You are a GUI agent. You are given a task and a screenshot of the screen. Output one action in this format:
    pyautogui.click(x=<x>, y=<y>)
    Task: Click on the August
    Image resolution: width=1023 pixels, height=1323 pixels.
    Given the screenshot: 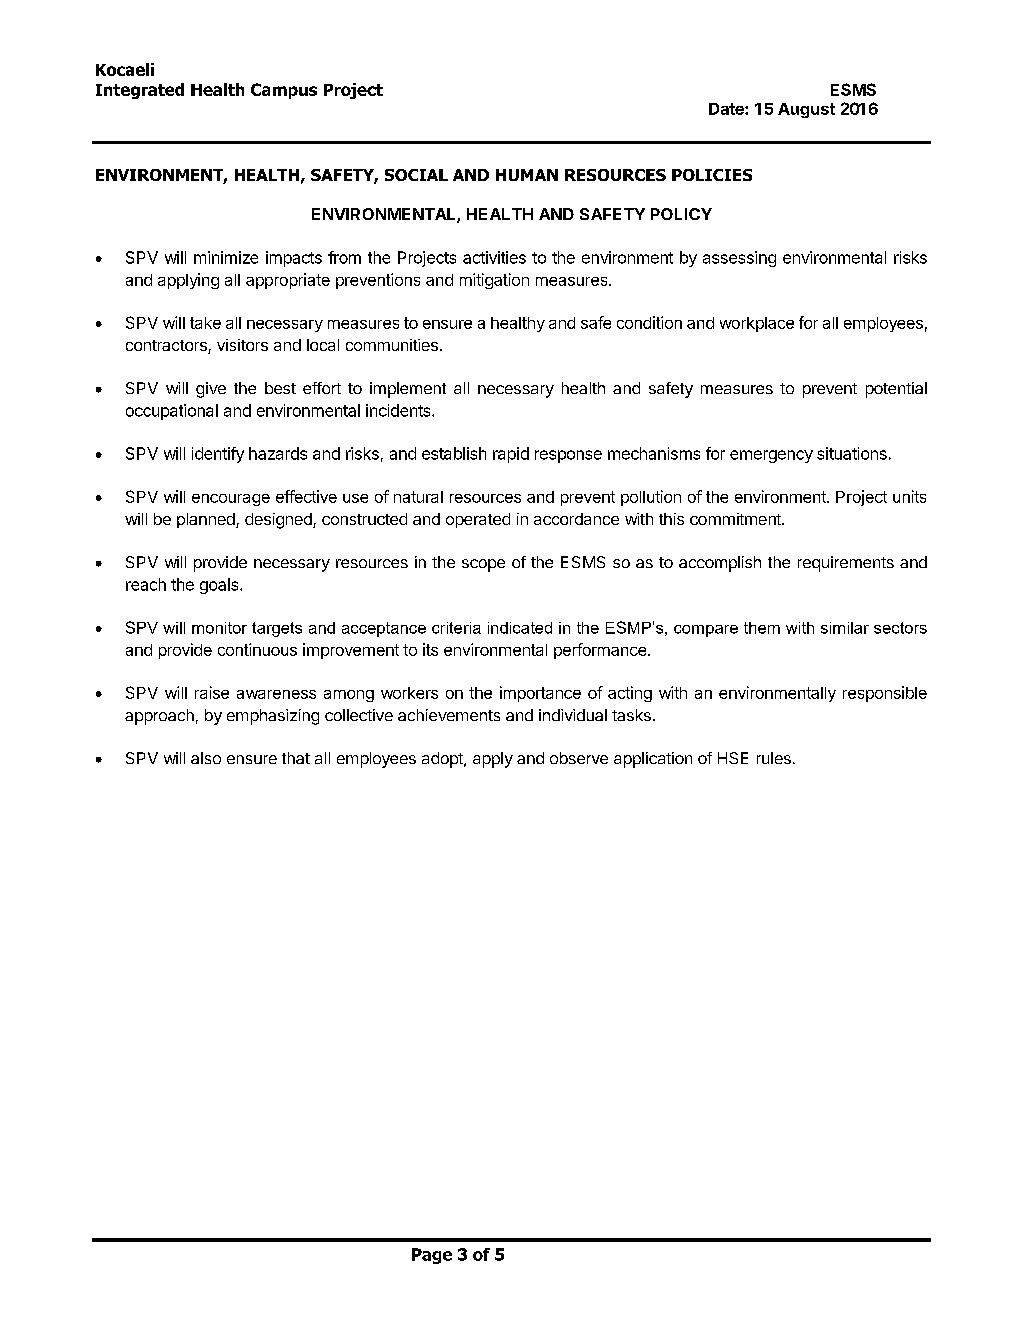 What is the action you would take?
    pyautogui.click(x=806, y=110)
